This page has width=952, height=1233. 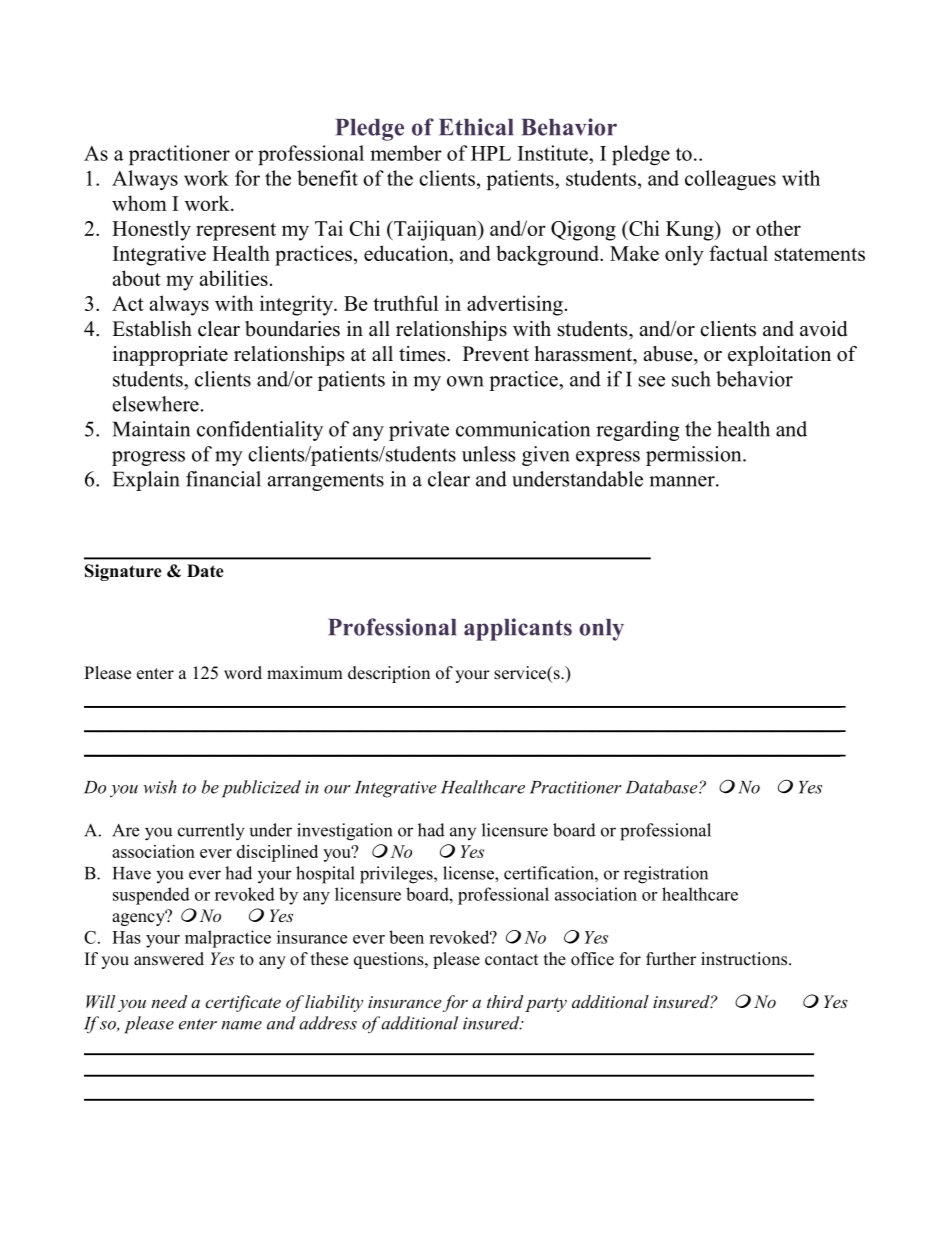 What do you see at coordinates (205, 571) in the page?
I see `Date` at bounding box center [205, 571].
